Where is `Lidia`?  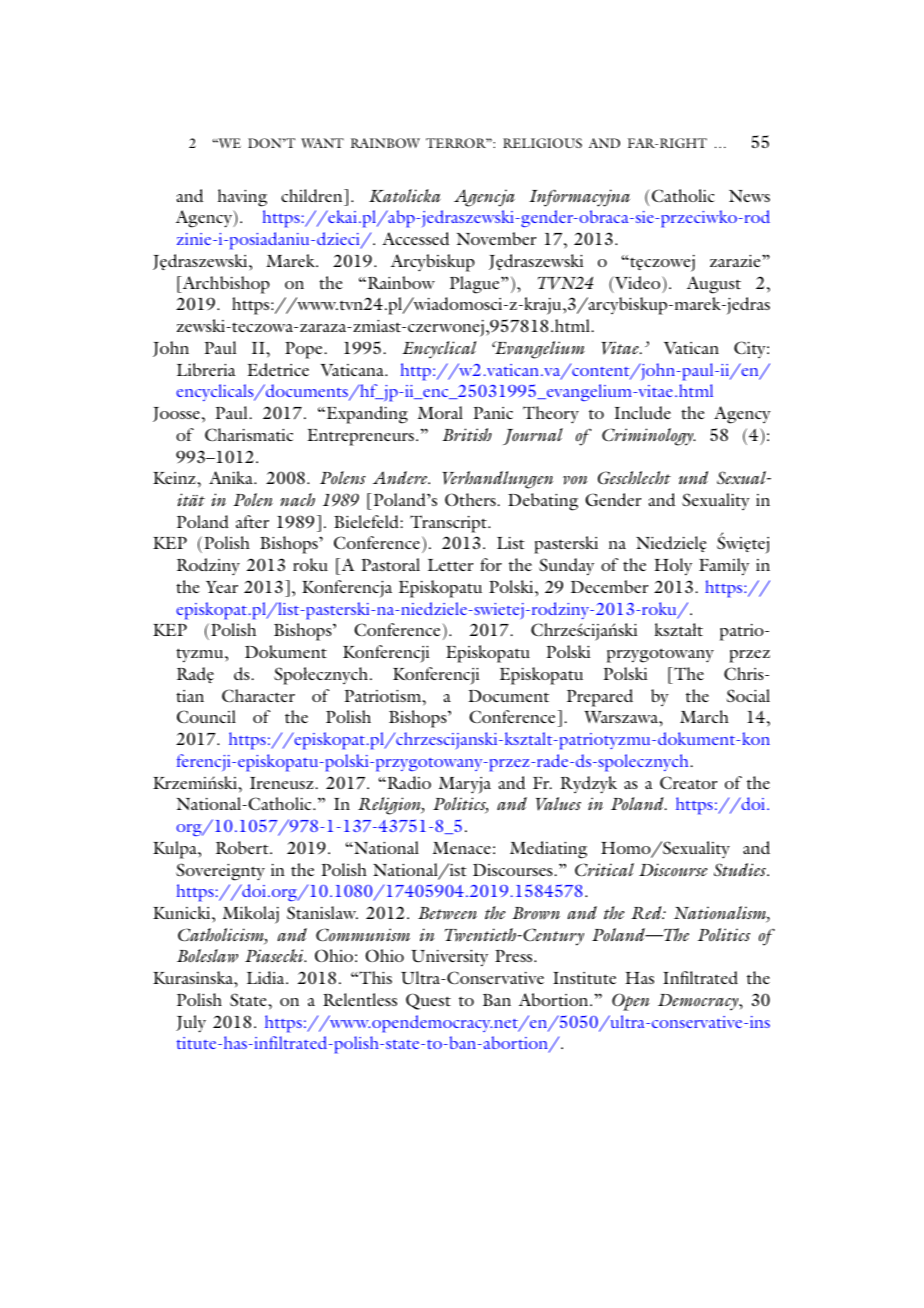
Lidia is located at coordinates (267, 977).
